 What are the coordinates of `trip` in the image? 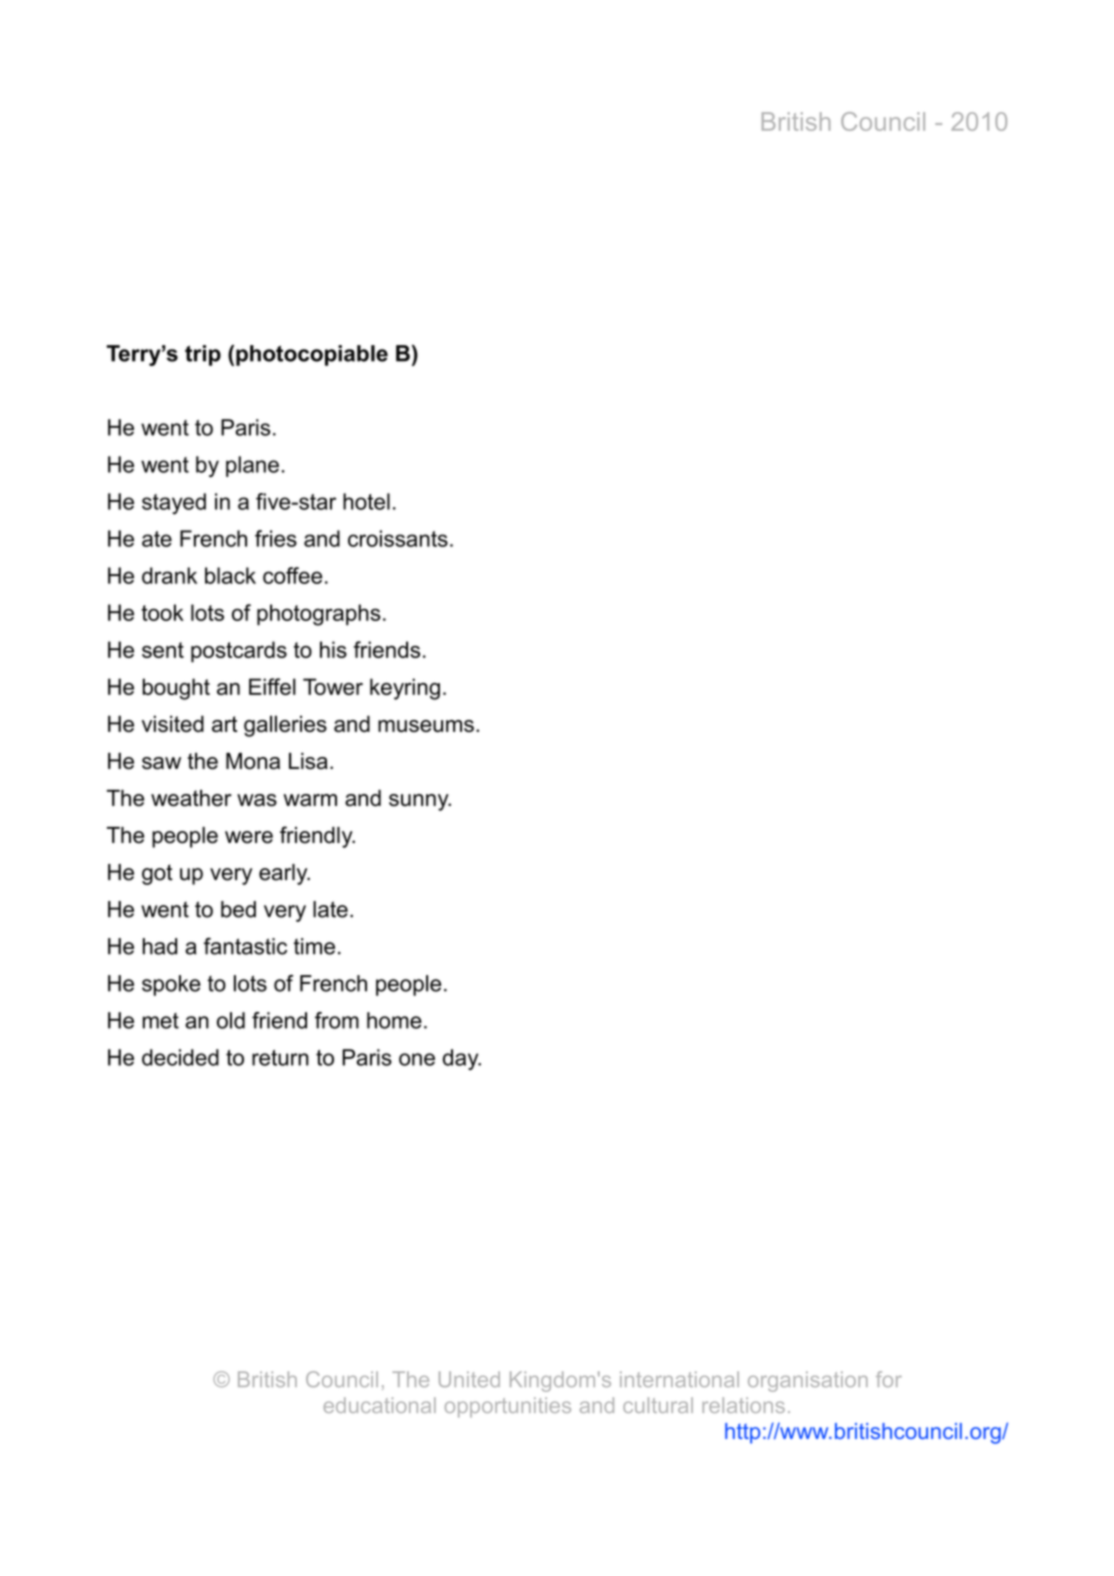 It's located at (203, 355).
